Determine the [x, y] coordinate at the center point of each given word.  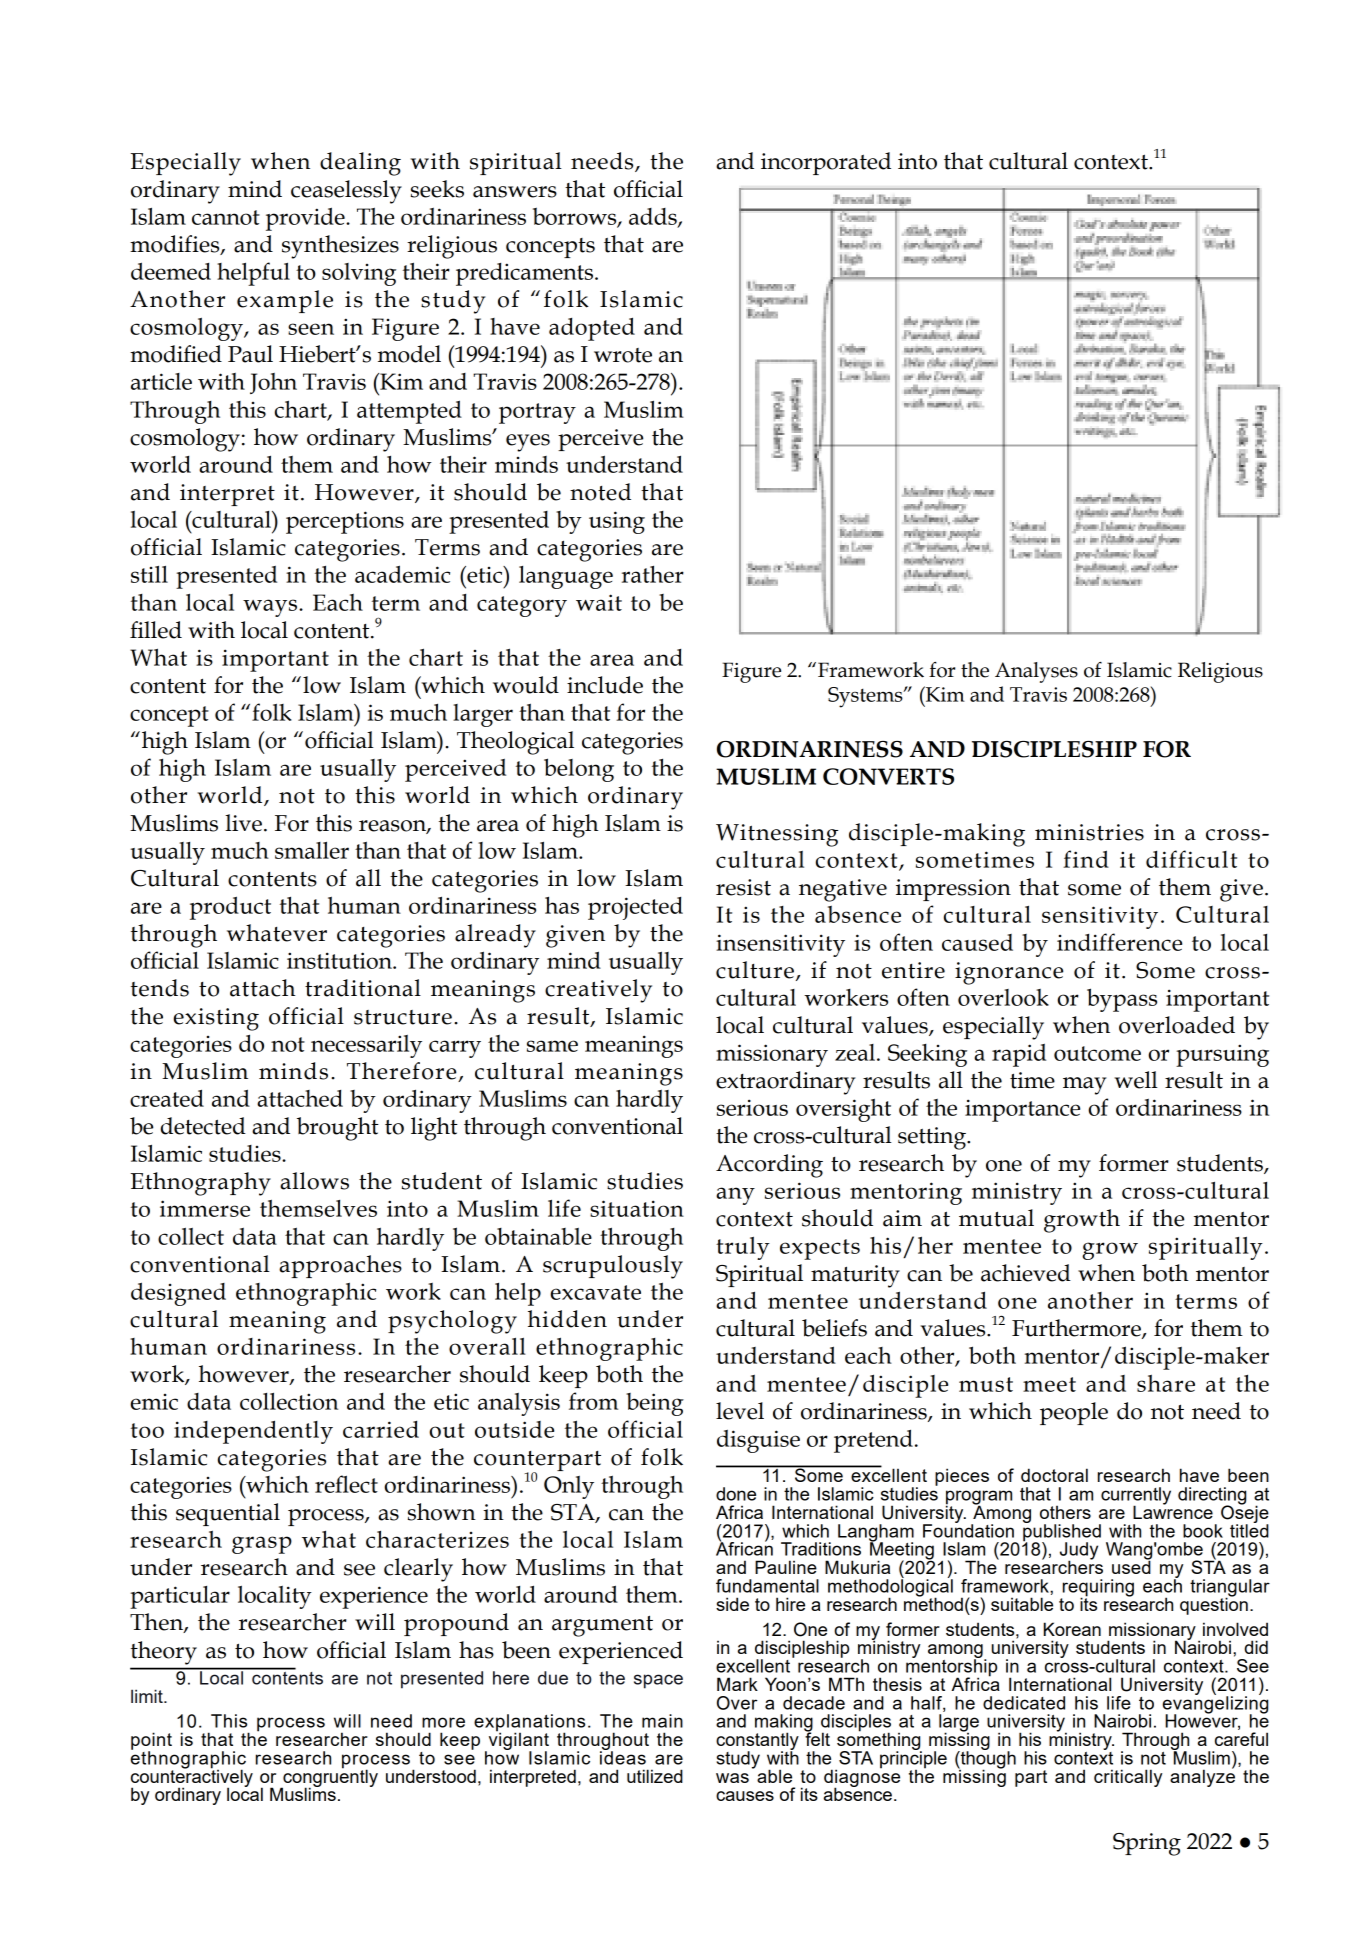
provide [306, 219]
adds [654, 217]
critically [1128, 1778]
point [151, 1742]
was [732, 1778]
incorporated [826, 163]
